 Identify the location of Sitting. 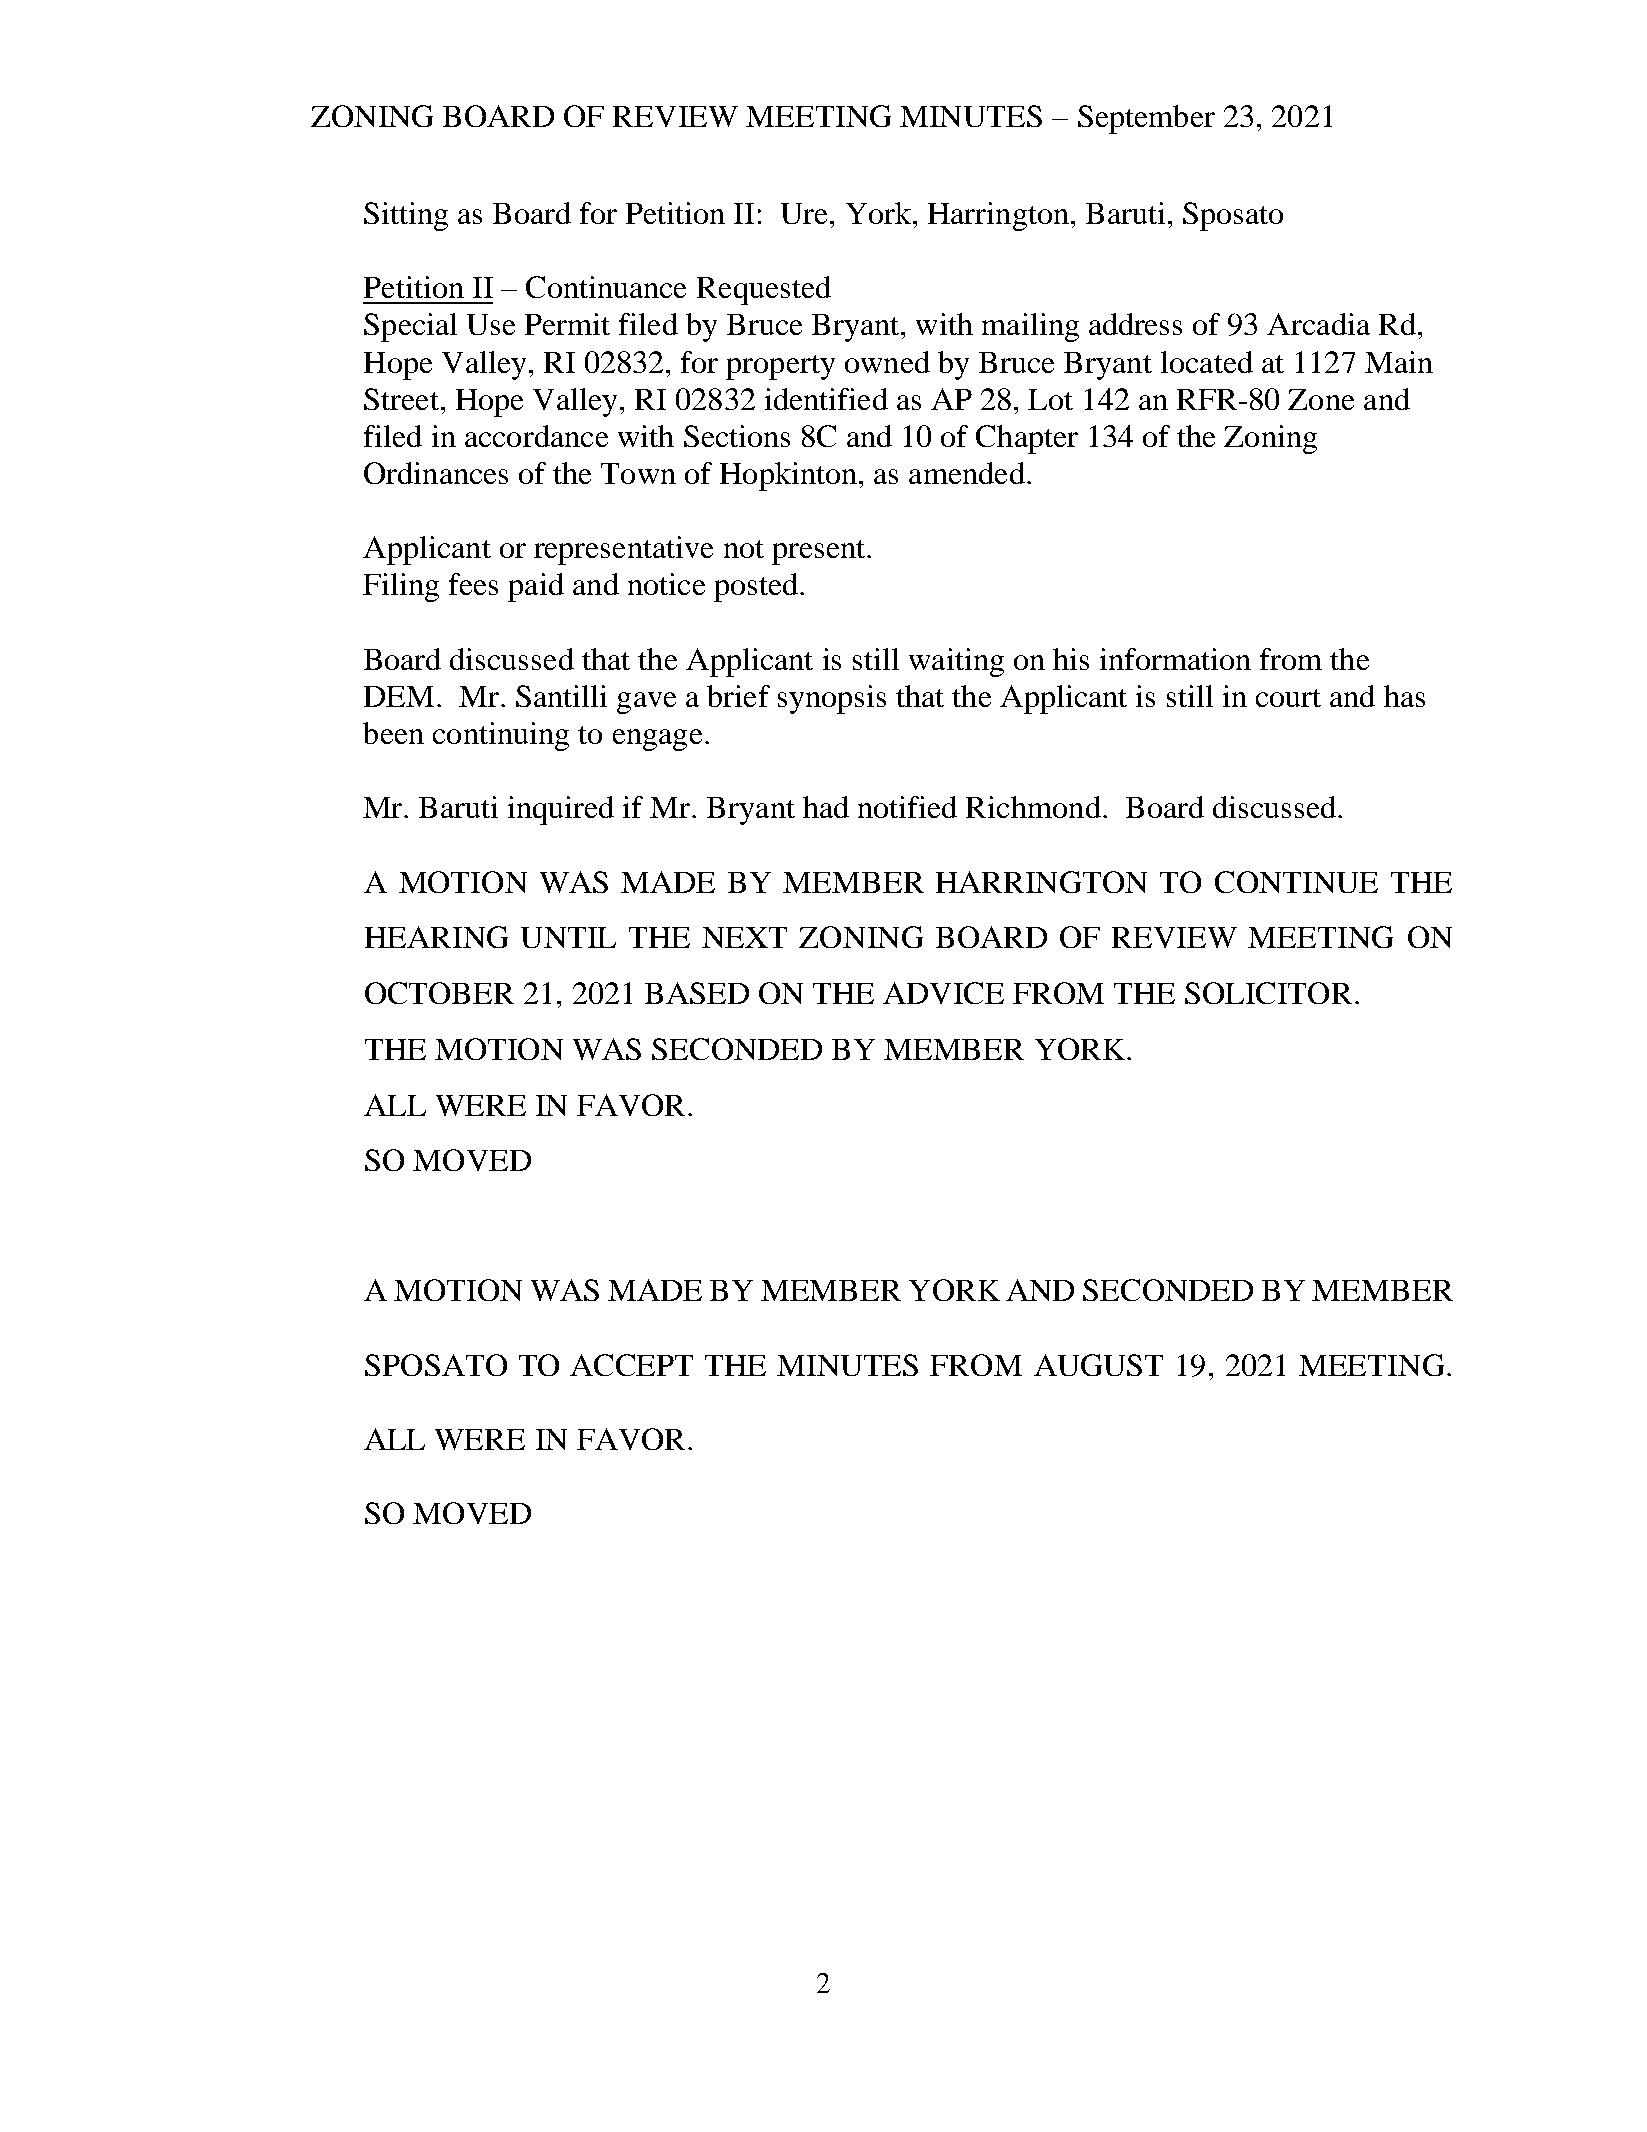
(406, 216).
